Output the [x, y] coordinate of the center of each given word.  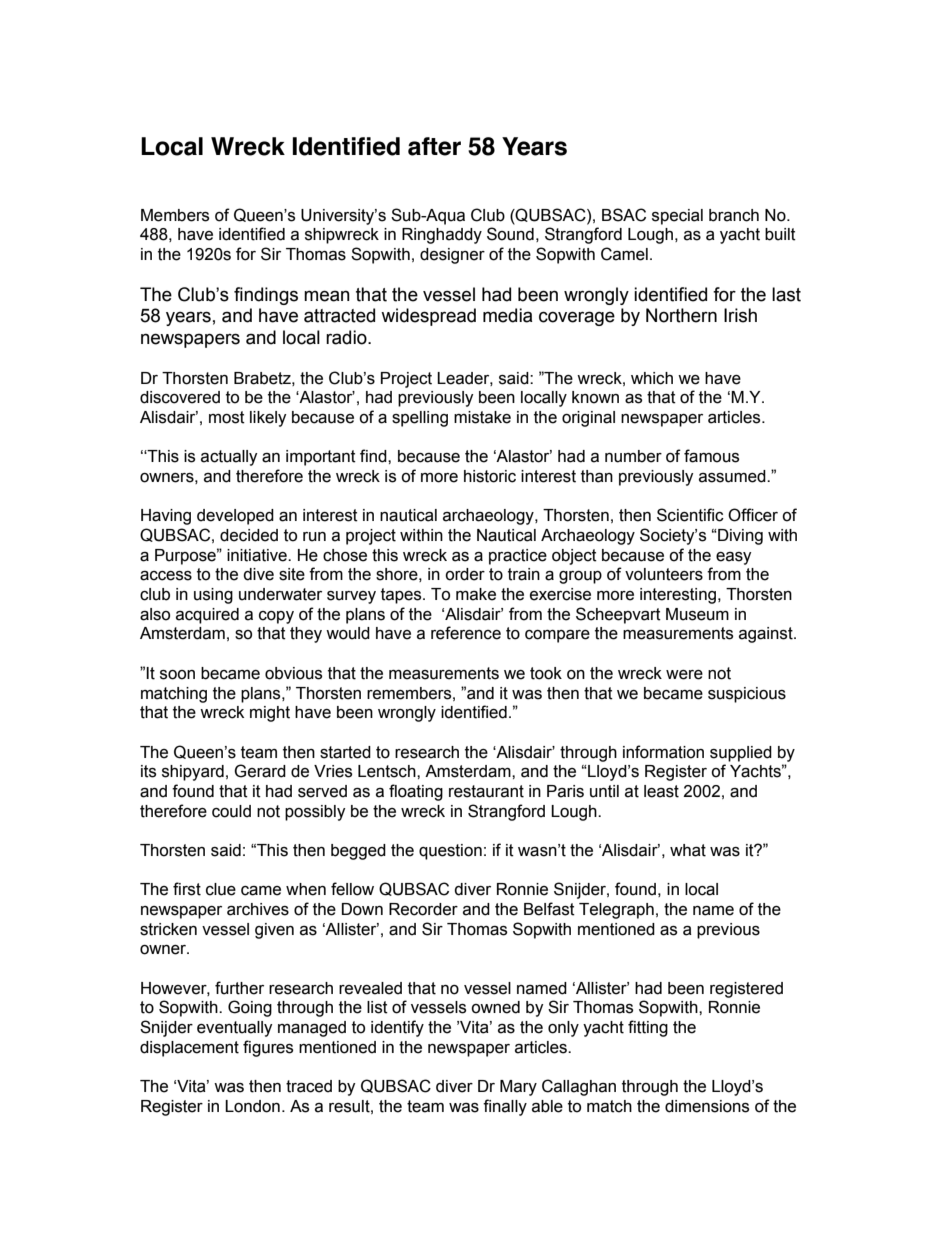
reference [466, 633]
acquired [207, 616]
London [252, 1106]
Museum [697, 614]
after [434, 146]
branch [734, 215]
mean [327, 296]
